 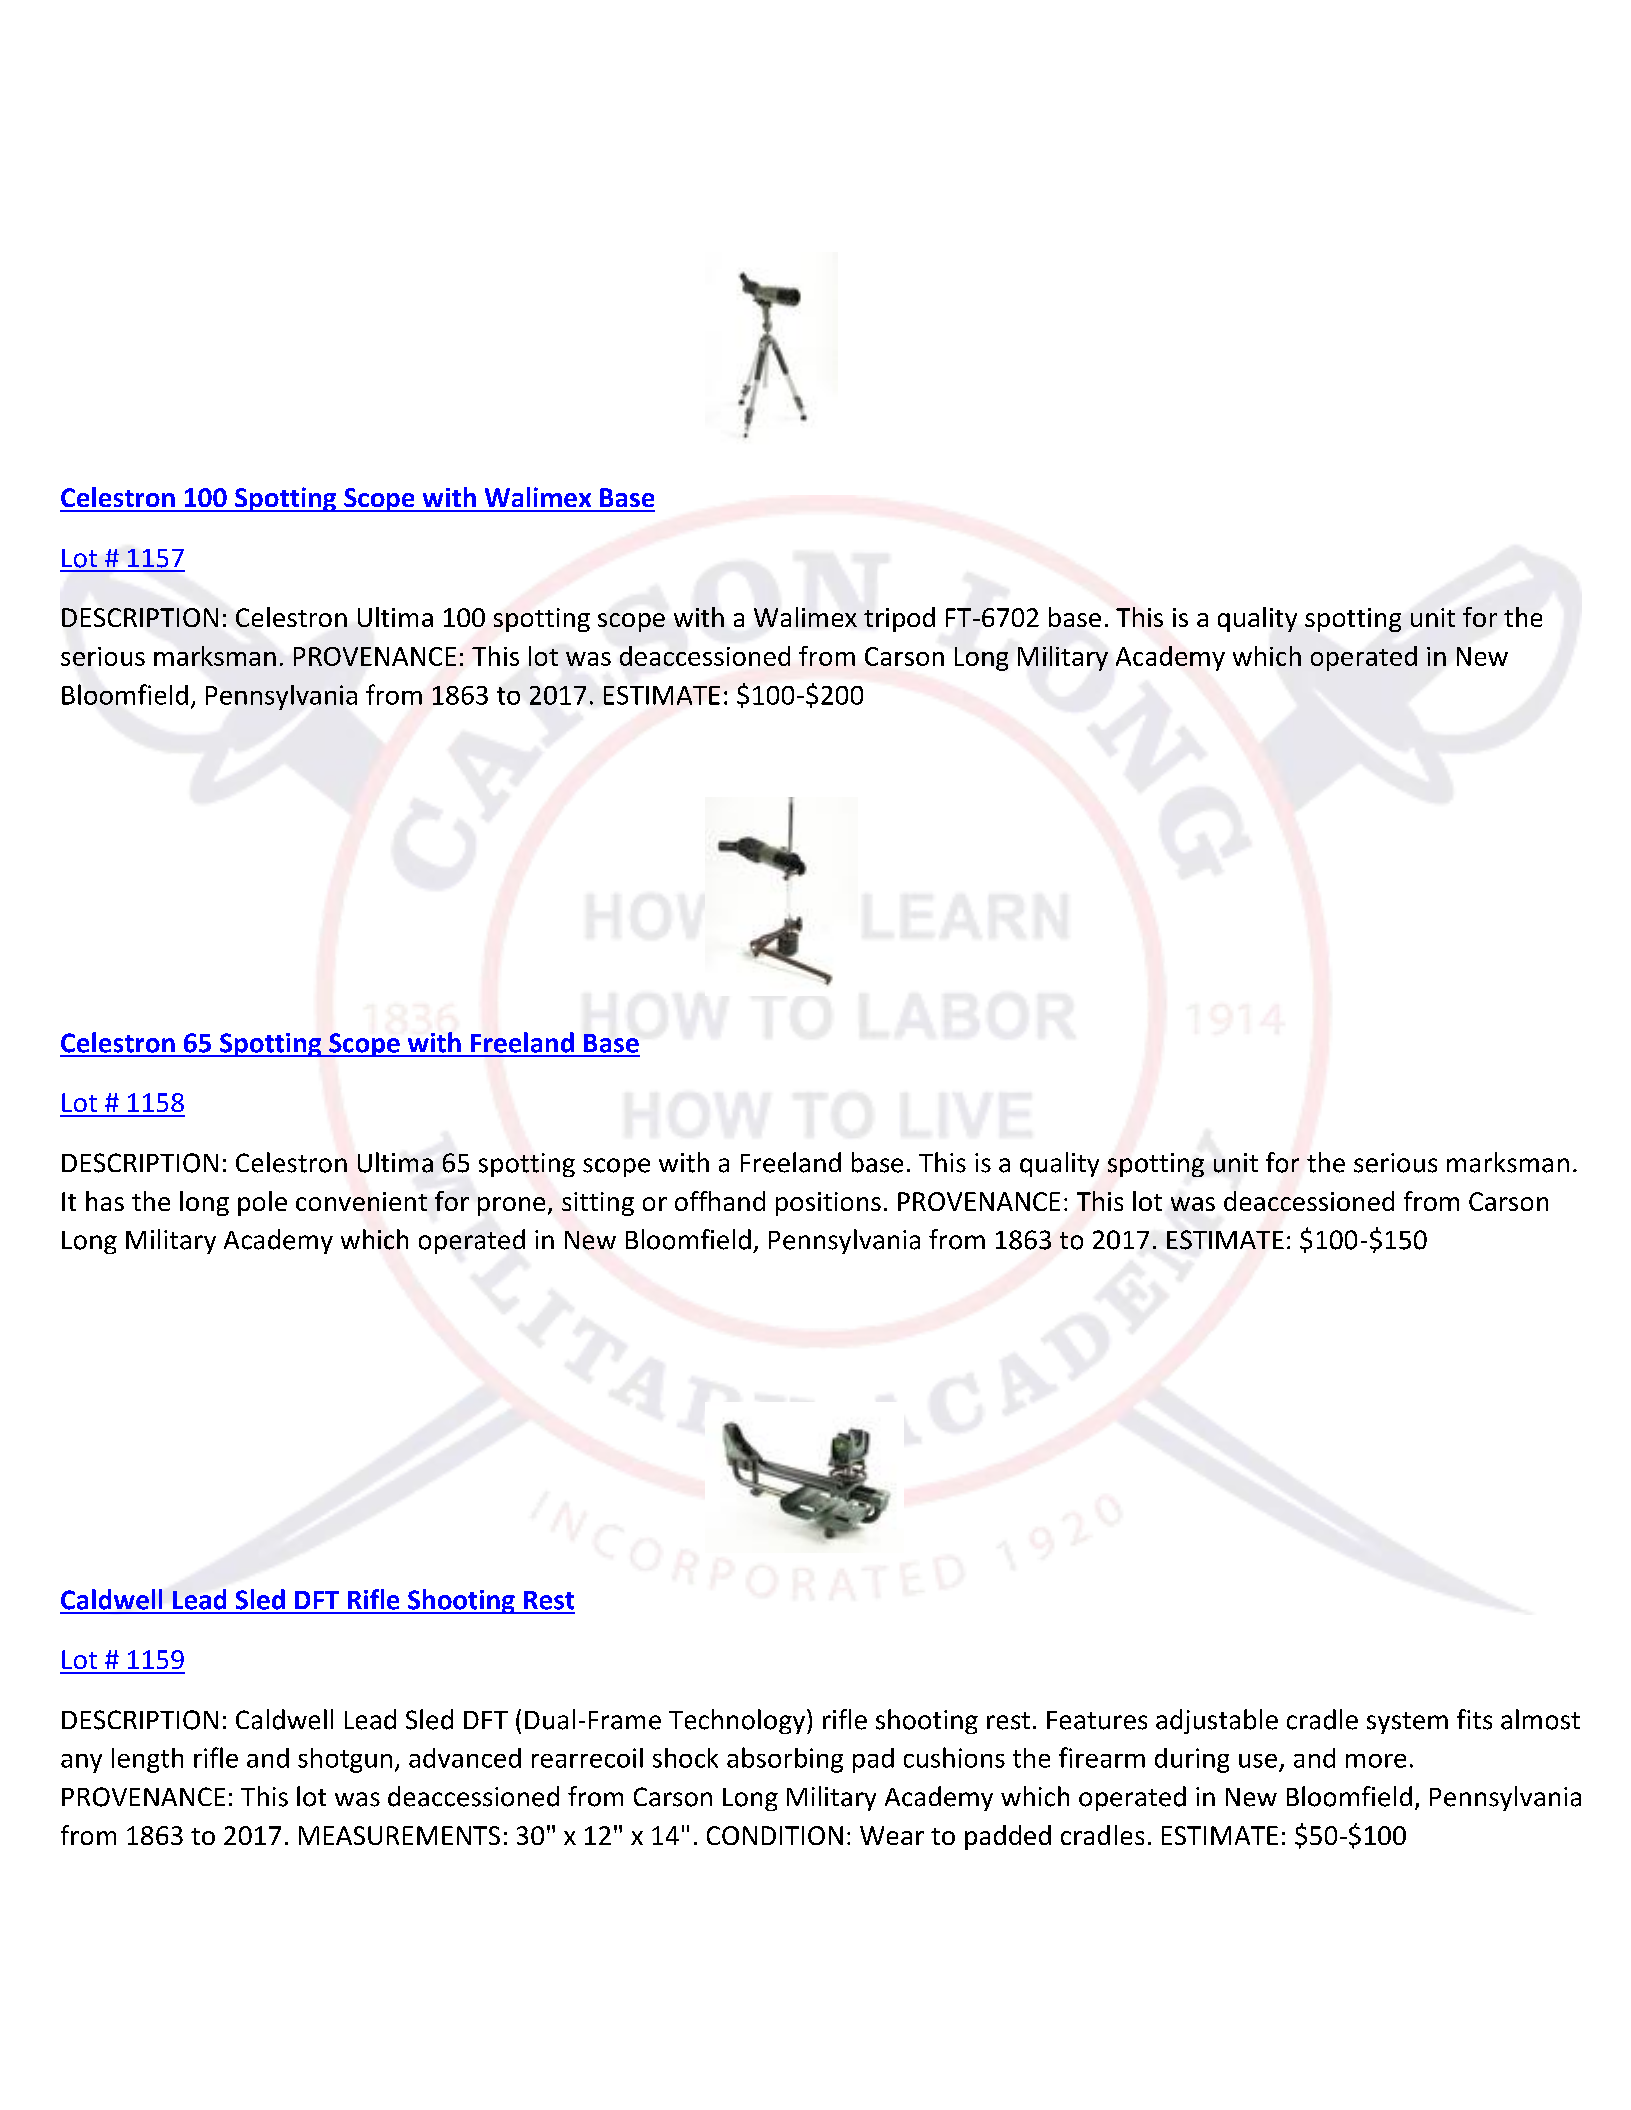 What do you see at coordinates (828, 1204) in the screenshot?
I see `positions` at bounding box center [828, 1204].
